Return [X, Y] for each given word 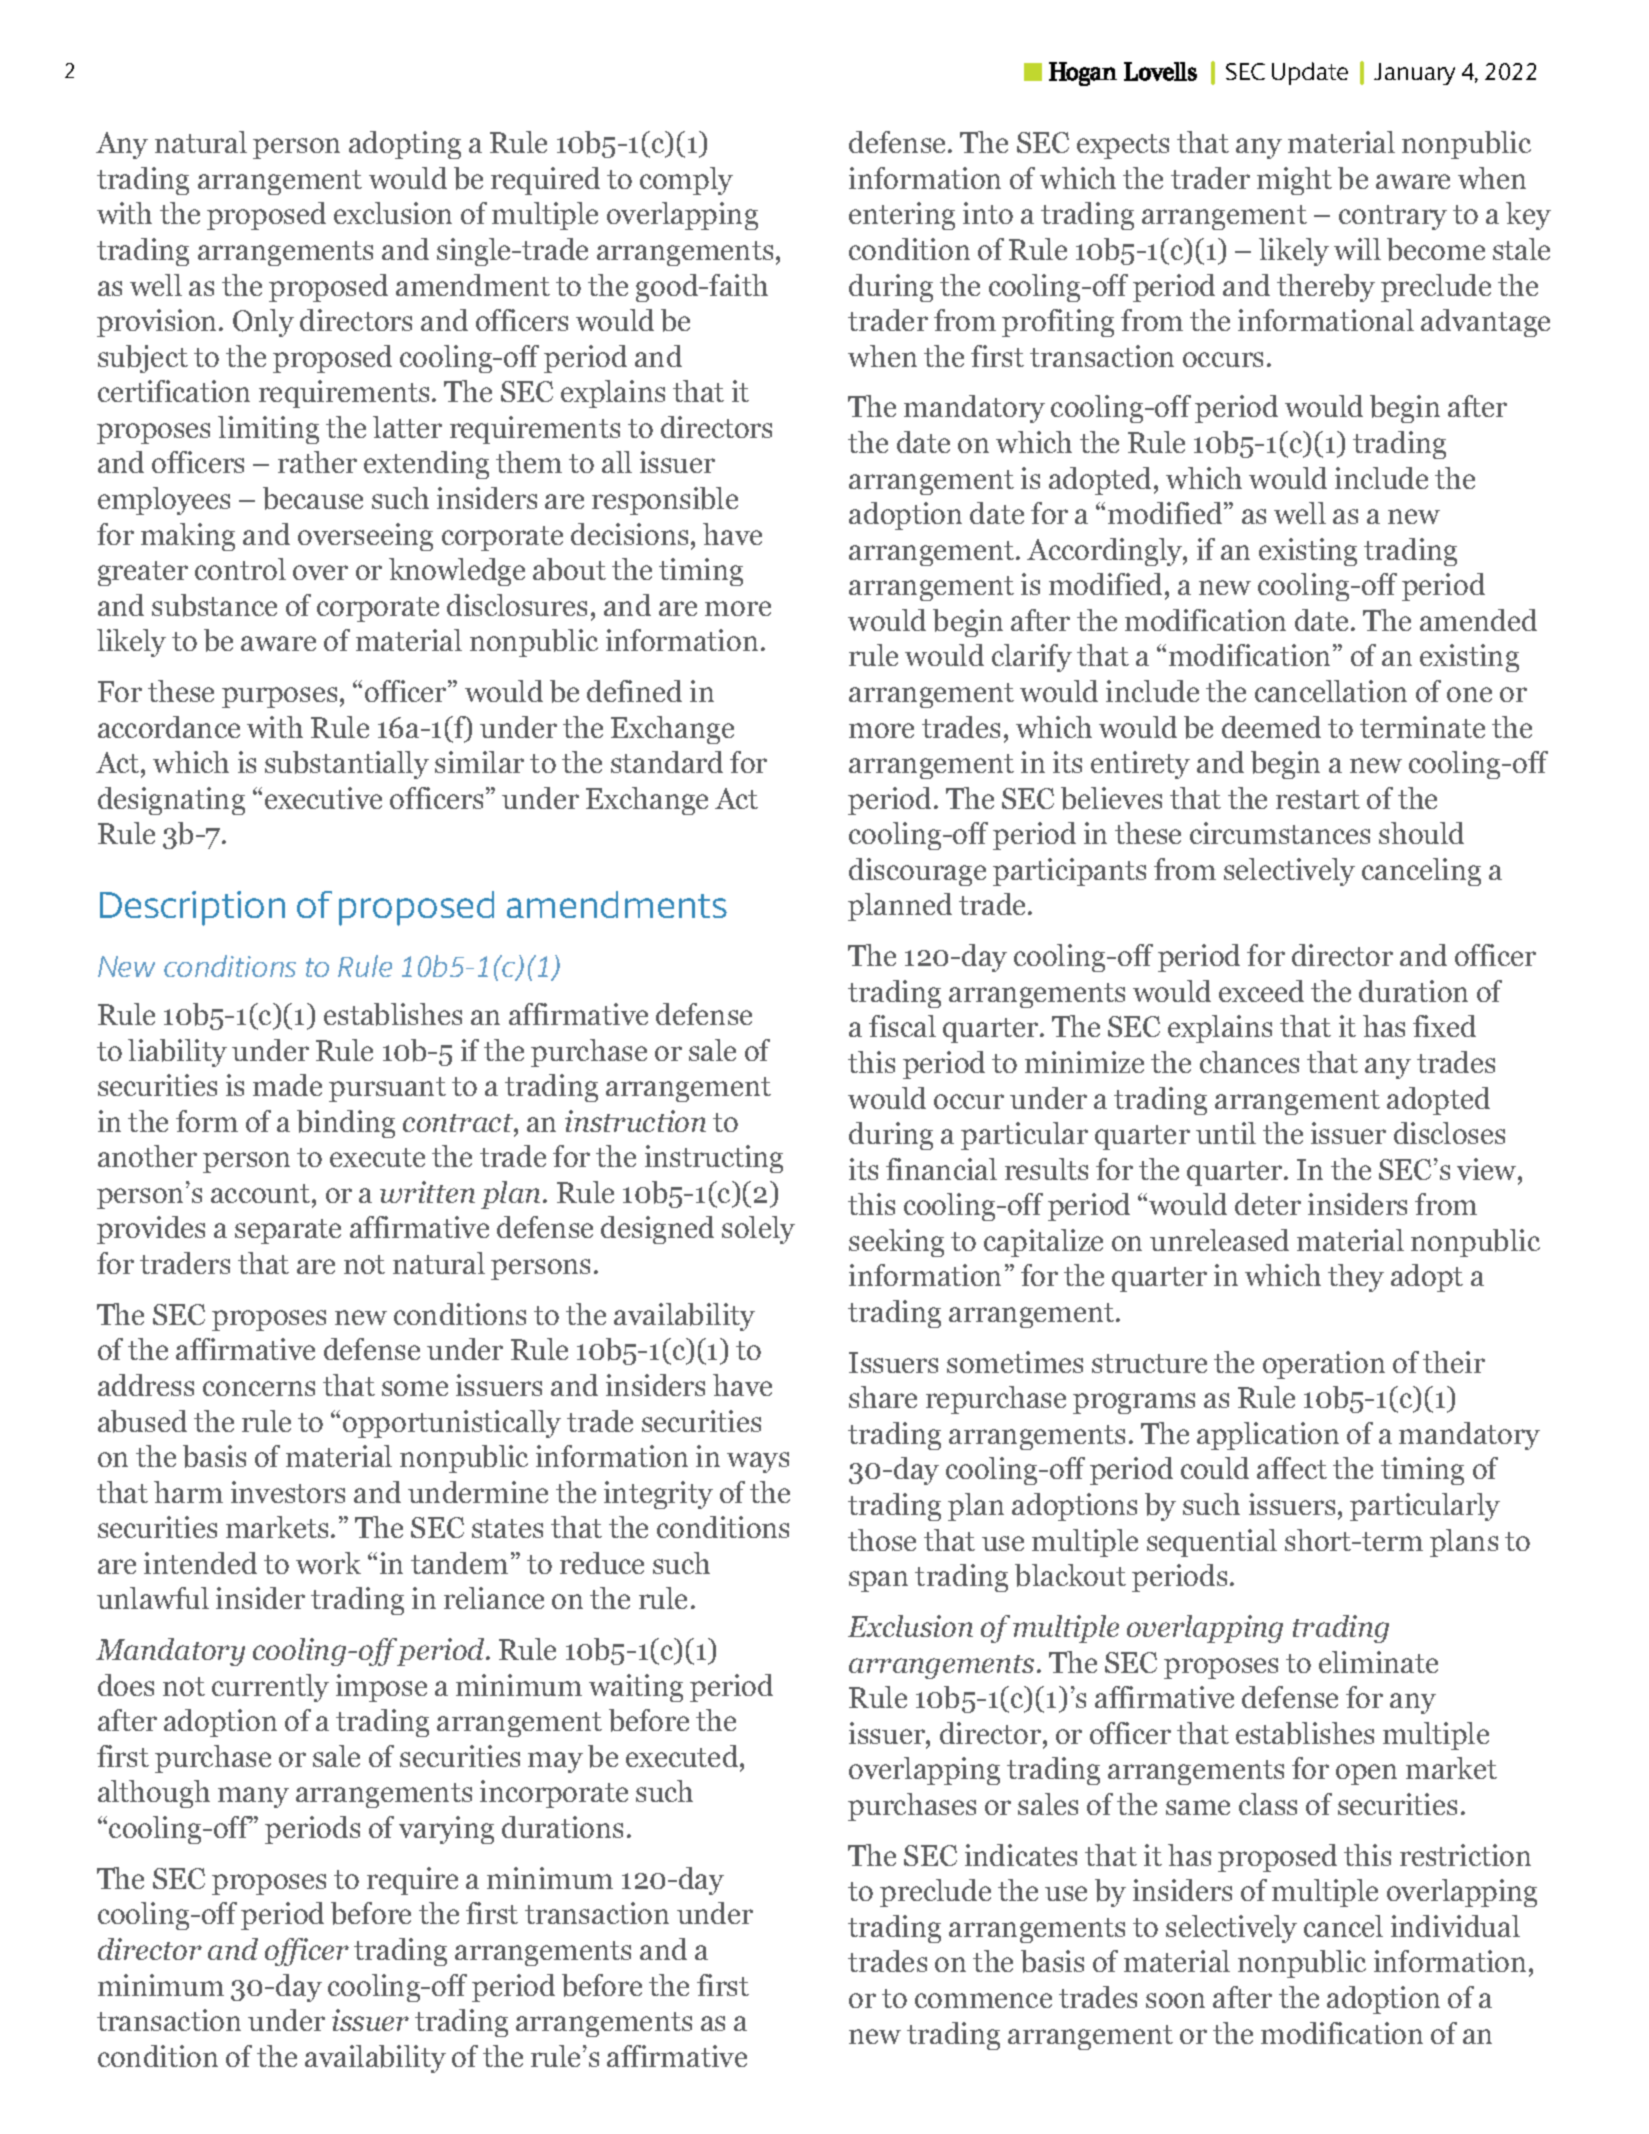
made [287, 1085]
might [1294, 181]
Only [263, 323]
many [253, 1797]
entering [902, 216]
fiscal [902, 1026]
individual [1455, 1926]
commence [983, 2000]
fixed [1444, 1026]
